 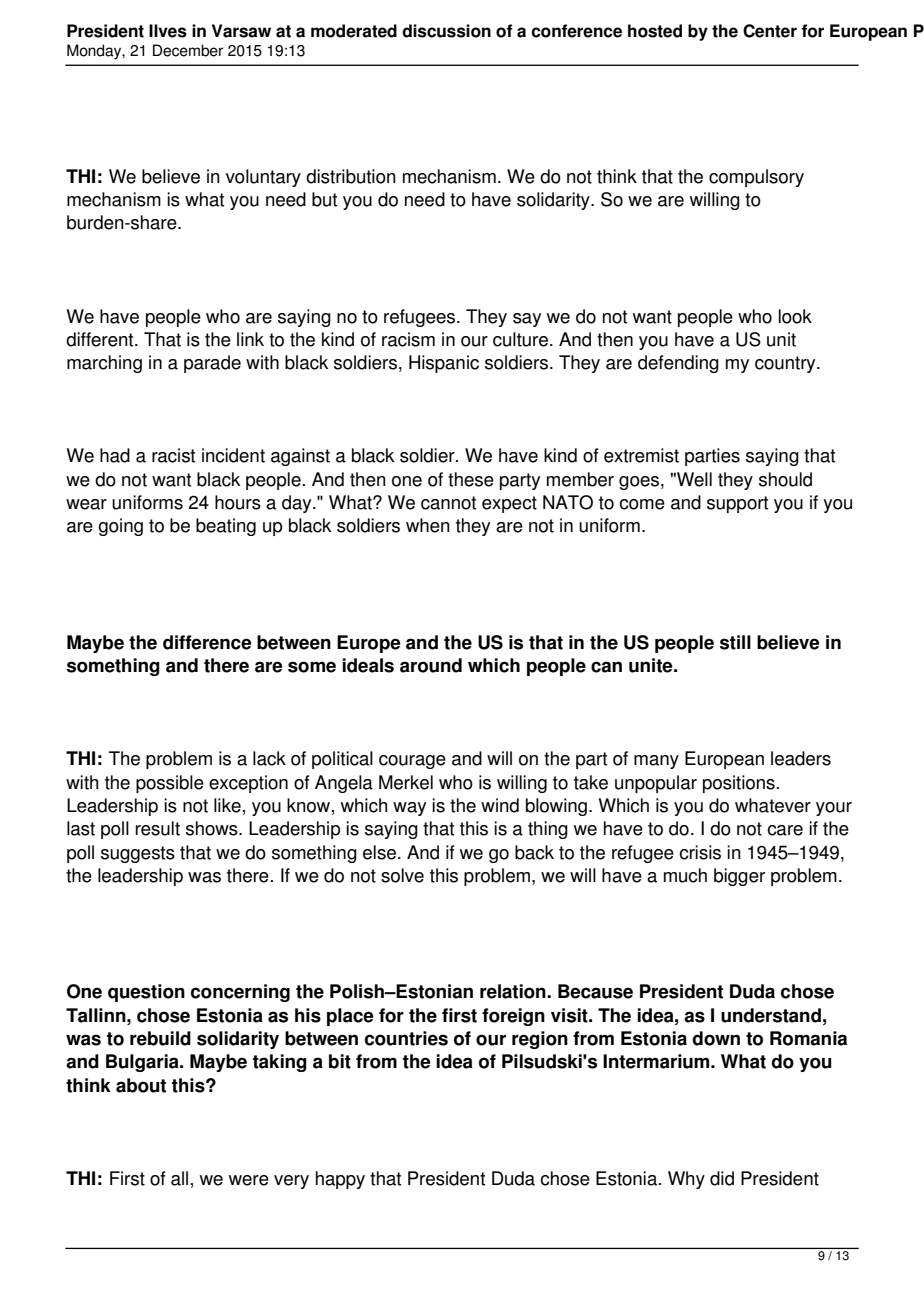 I want to click on these, so click(x=471, y=479).
